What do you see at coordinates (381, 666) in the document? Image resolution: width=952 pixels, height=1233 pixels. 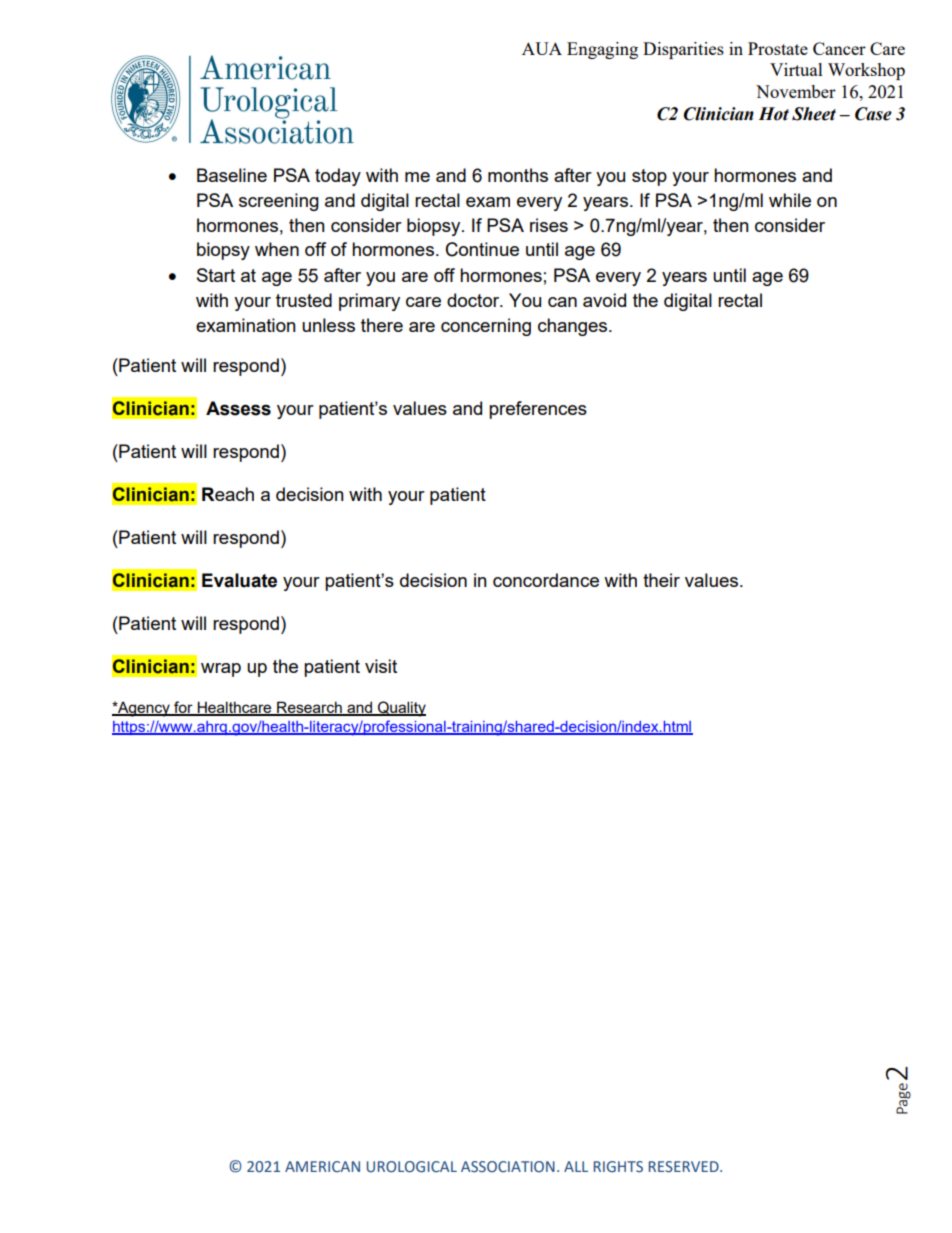 I see `visit` at bounding box center [381, 666].
